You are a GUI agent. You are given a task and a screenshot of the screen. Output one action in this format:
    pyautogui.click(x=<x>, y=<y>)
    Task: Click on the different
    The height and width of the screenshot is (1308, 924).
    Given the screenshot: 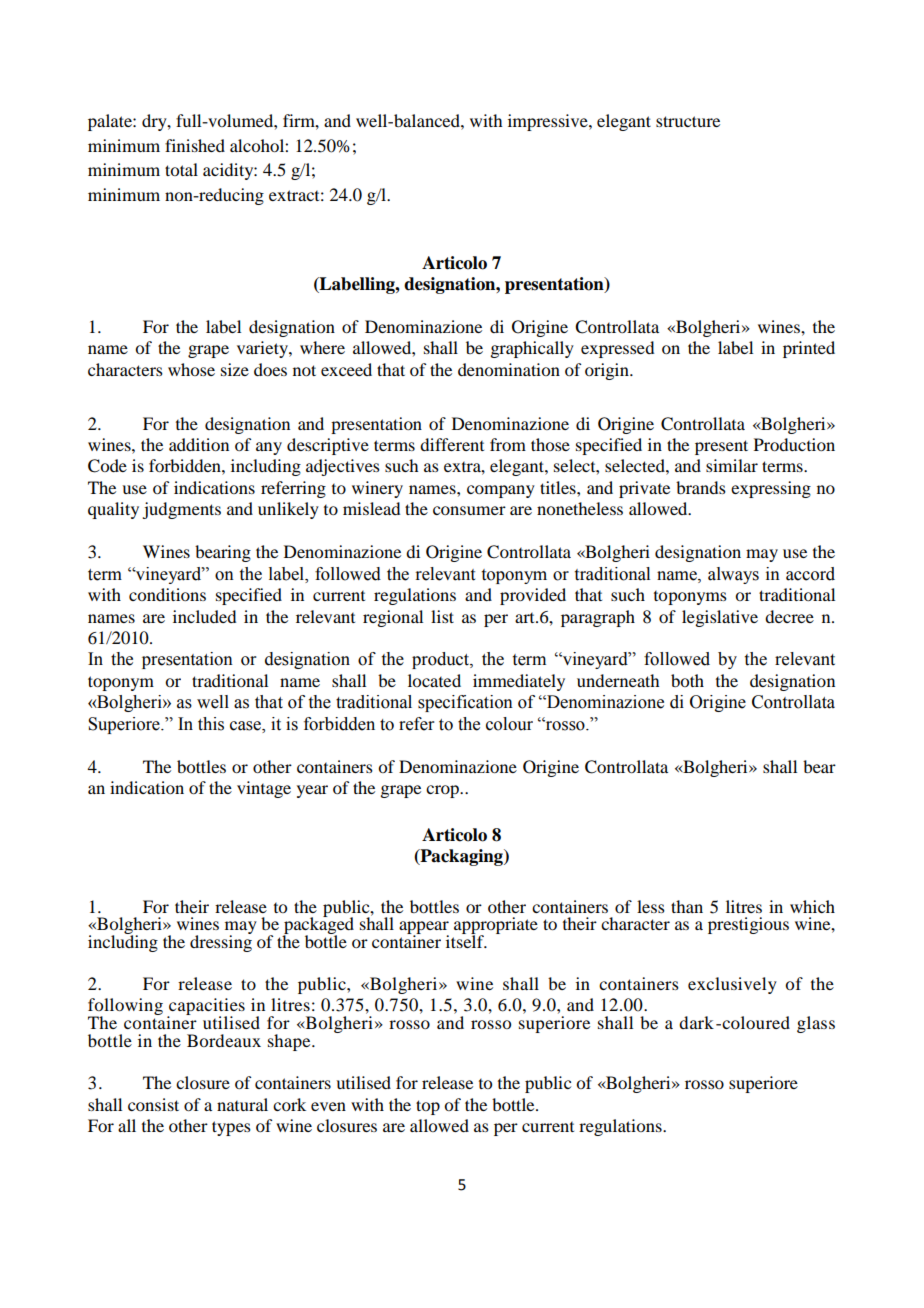 What is the action you would take?
    pyautogui.click(x=452, y=444)
